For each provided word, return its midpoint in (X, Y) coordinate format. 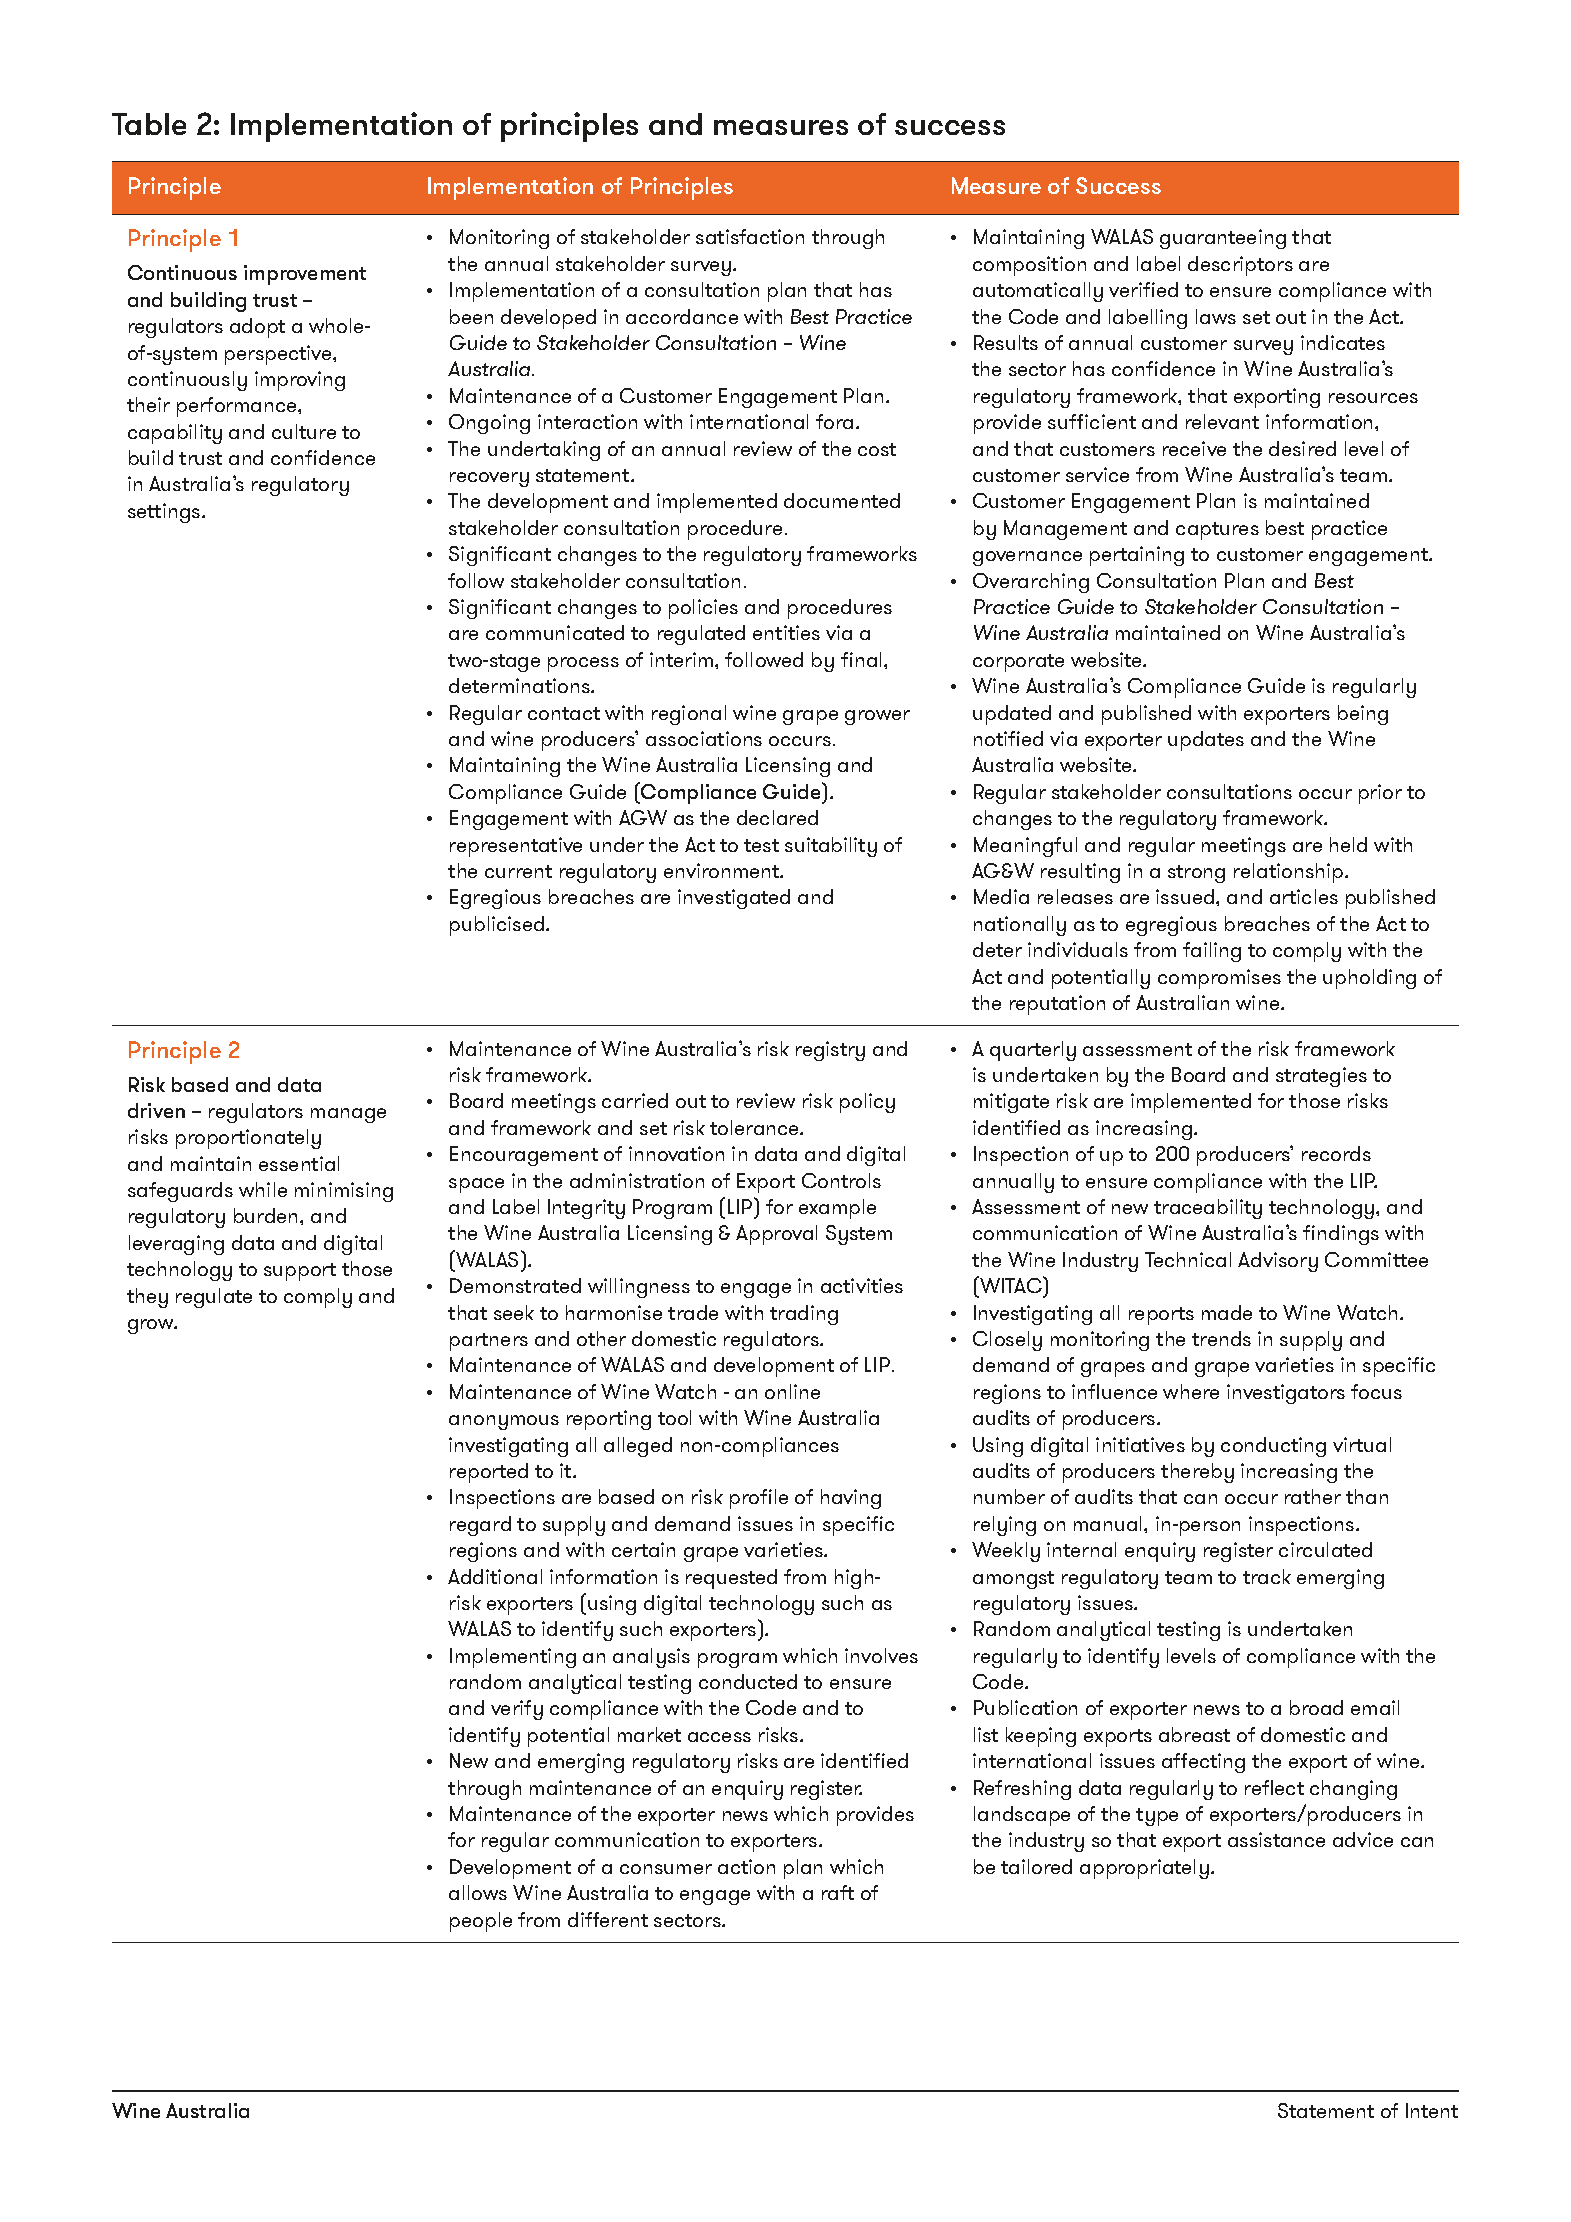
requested (731, 1579)
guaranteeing (1223, 239)
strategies (1321, 1077)
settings (165, 513)
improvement (305, 275)
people (481, 1922)
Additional (495, 1576)
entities (786, 632)
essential (299, 1163)
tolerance (755, 1127)
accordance (682, 316)
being (1363, 715)
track (1267, 1576)
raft (838, 1892)
